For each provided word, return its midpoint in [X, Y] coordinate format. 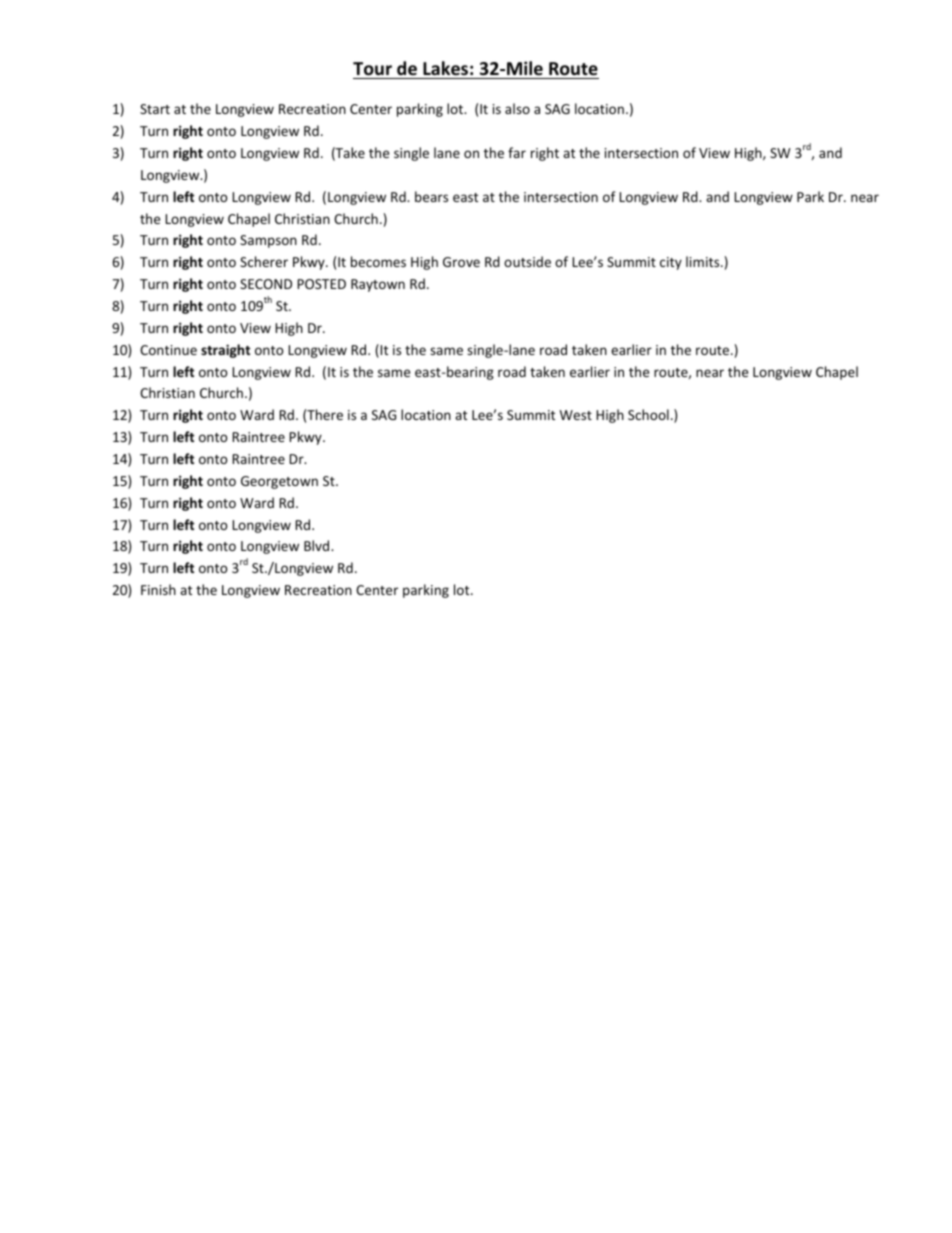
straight [225, 351]
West [576, 415]
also [517, 108]
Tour [372, 69]
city [671, 263]
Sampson [268, 241]
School [648, 414]
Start [155, 109]
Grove [461, 262]
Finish [158, 589]
